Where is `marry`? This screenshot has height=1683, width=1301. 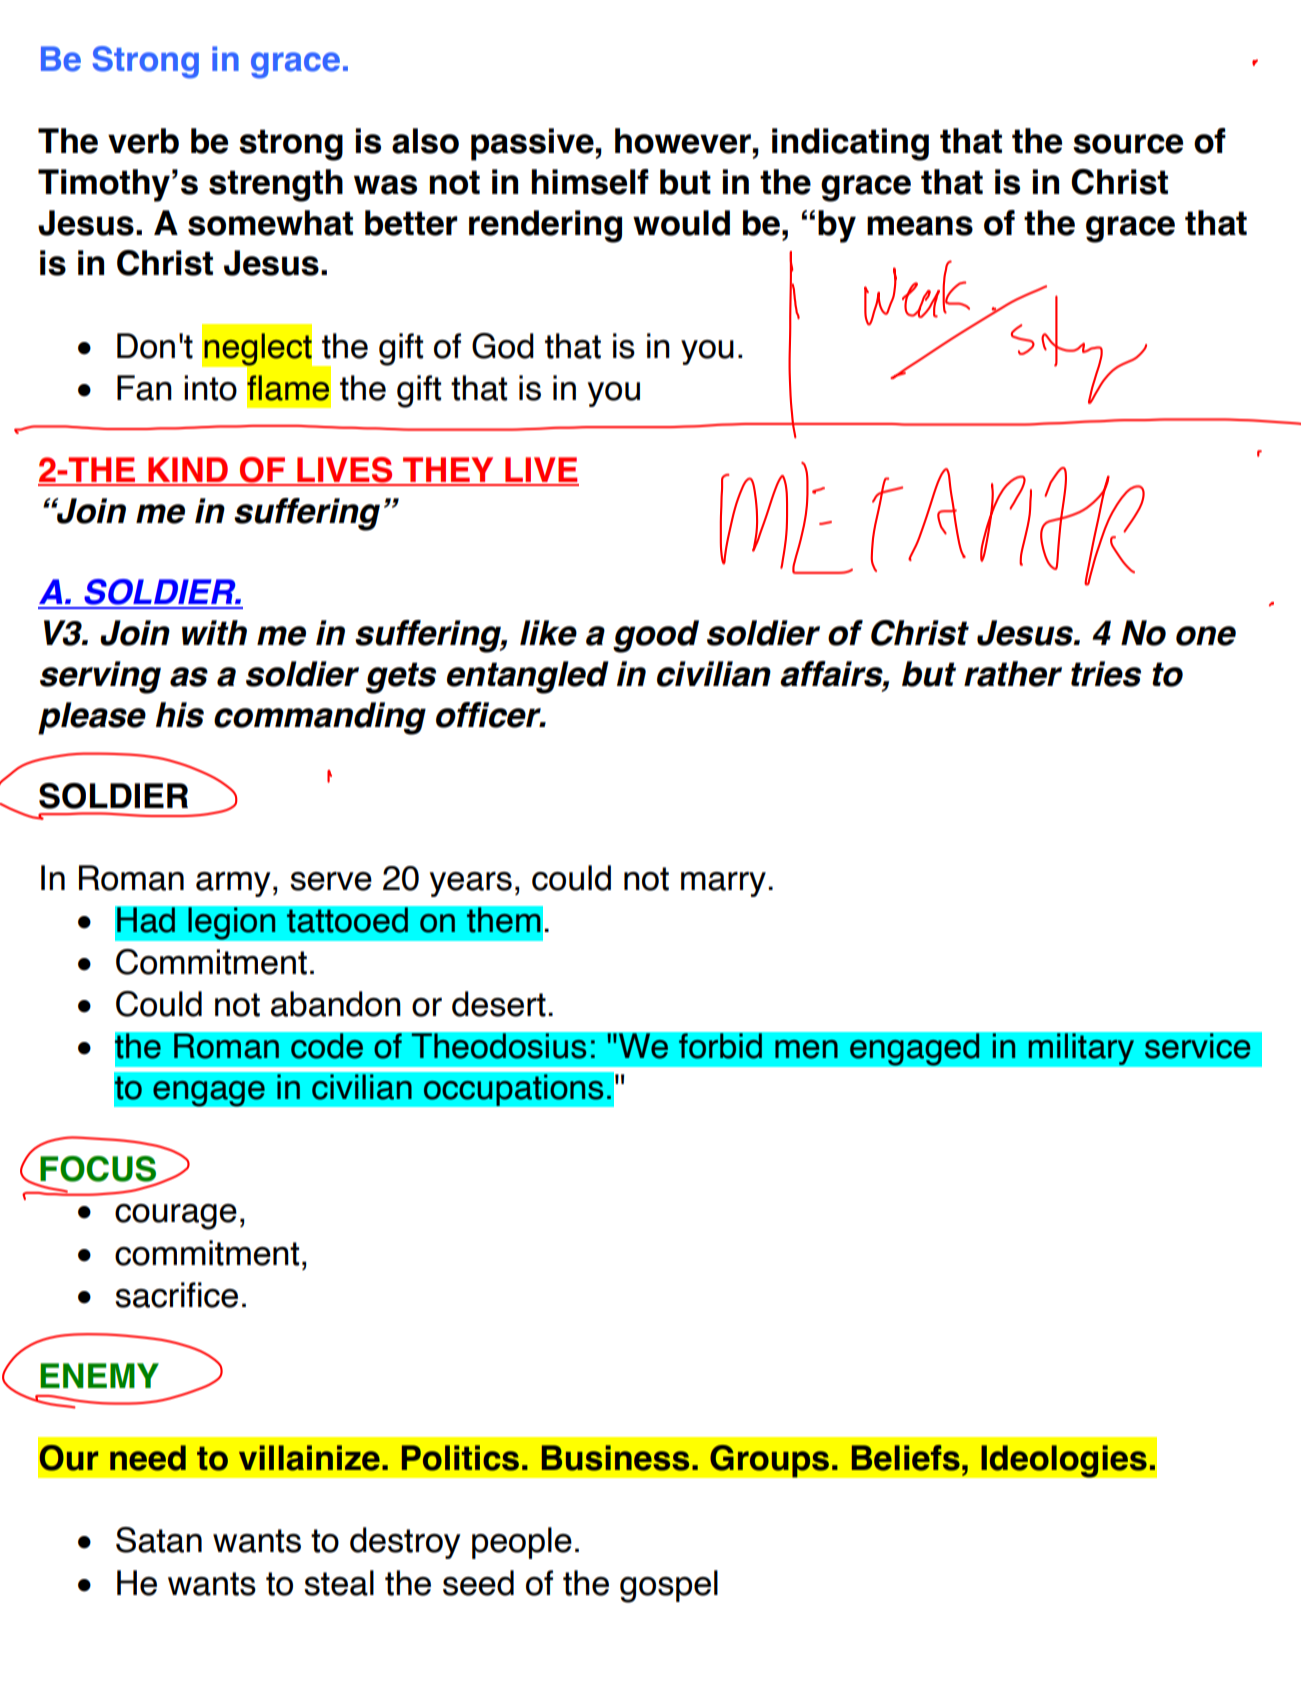
marry is located at coordinates (723, 884).
